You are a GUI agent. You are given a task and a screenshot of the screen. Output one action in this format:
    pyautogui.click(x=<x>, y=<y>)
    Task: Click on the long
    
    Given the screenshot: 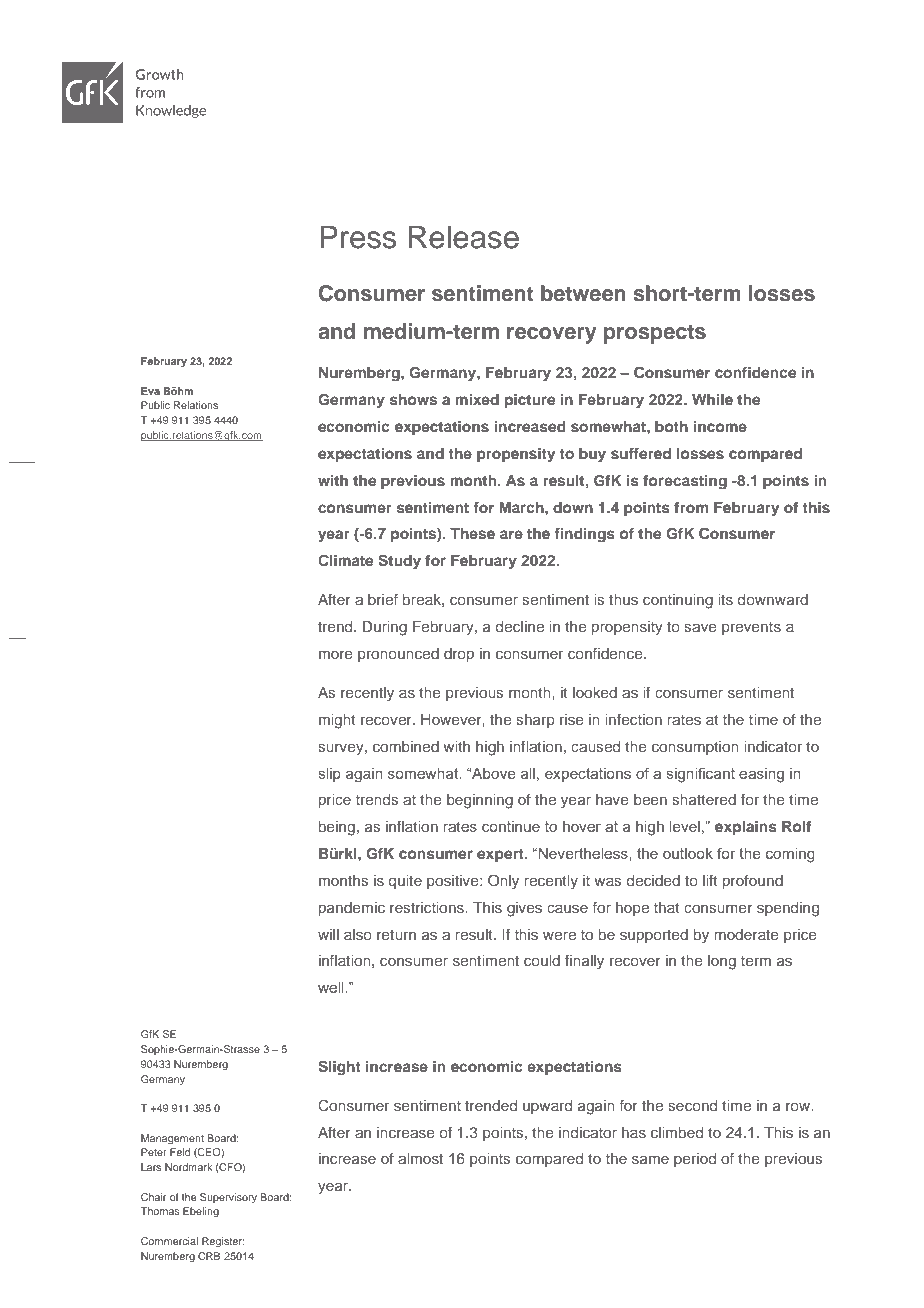 What is the action you would take?
    pyautogui.click(x=722, y=962)
